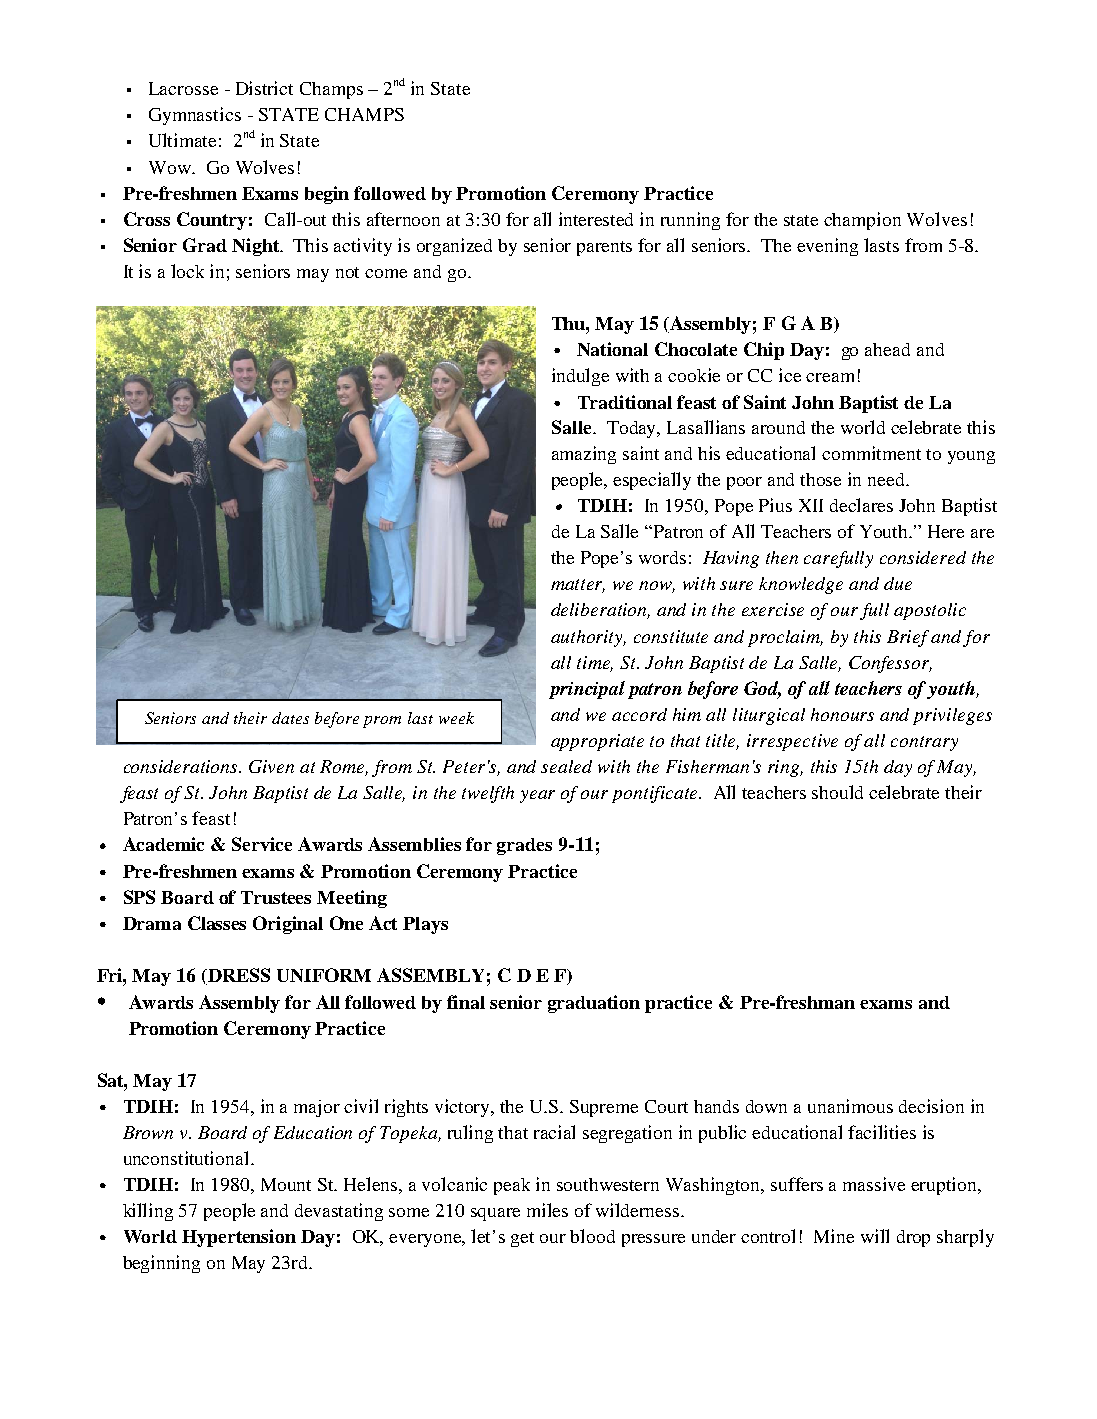 This document has height=1419, width=1097. Describe the element at coordinates (862, 221) in the document. I see `champion` at that location.
